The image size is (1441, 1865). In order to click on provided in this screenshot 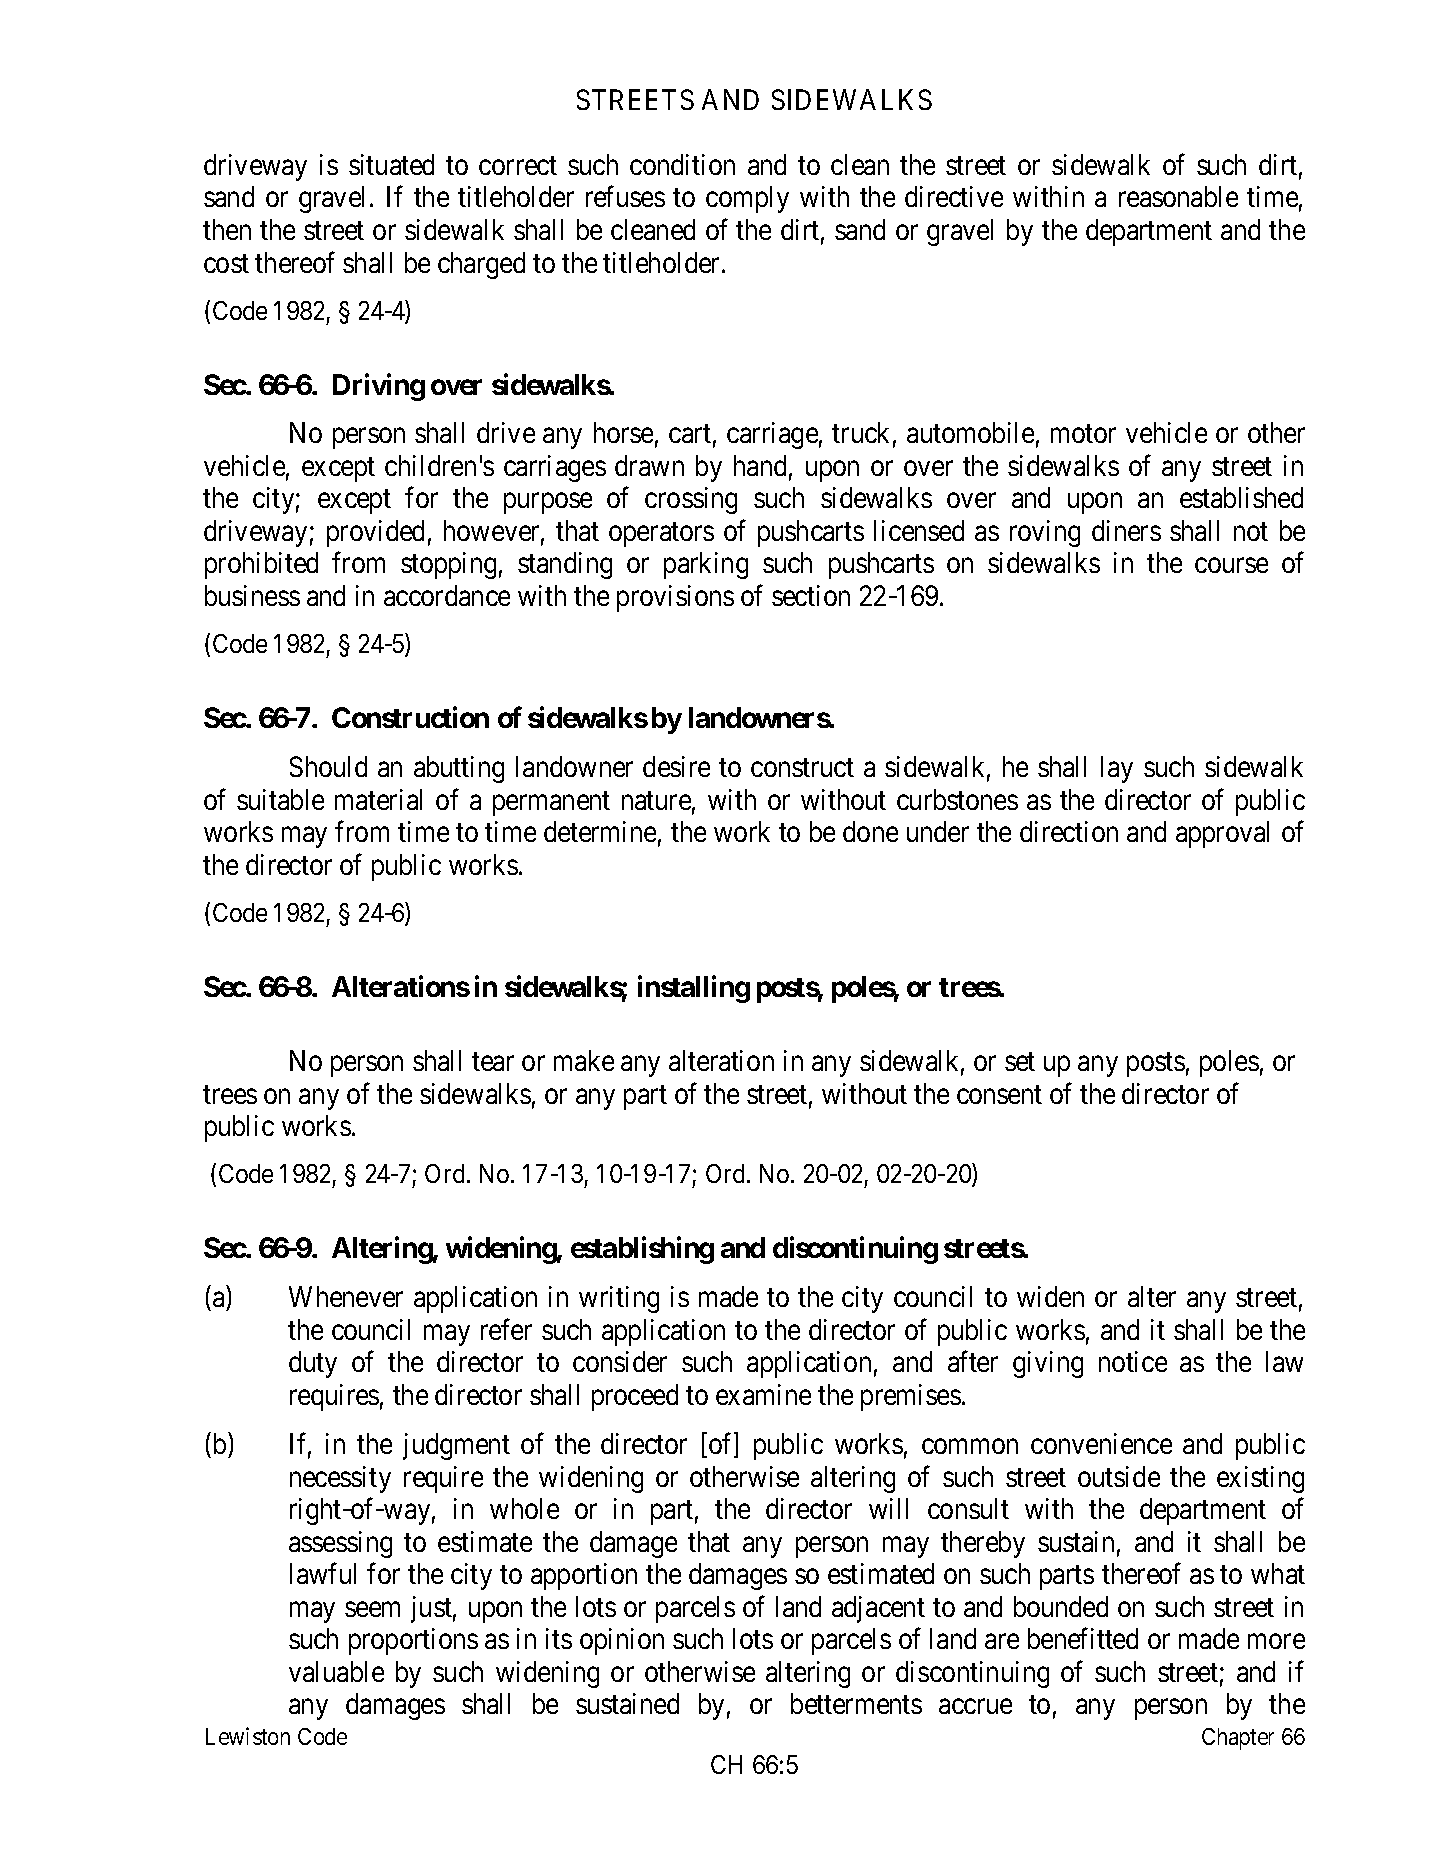, I will do `click(375, 533)`.
